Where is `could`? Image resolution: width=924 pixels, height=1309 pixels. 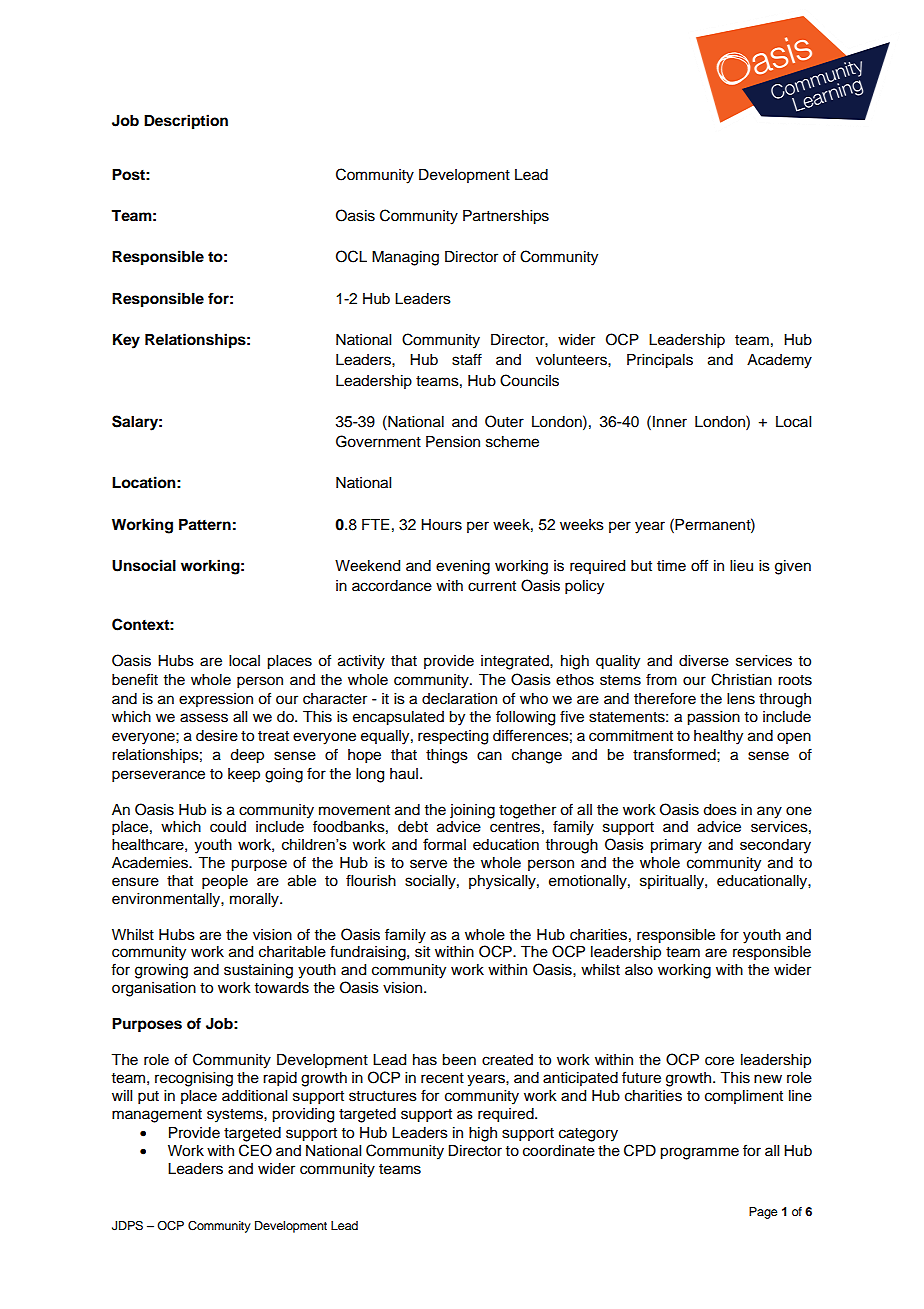
could is located at coordinates (228, 827).
